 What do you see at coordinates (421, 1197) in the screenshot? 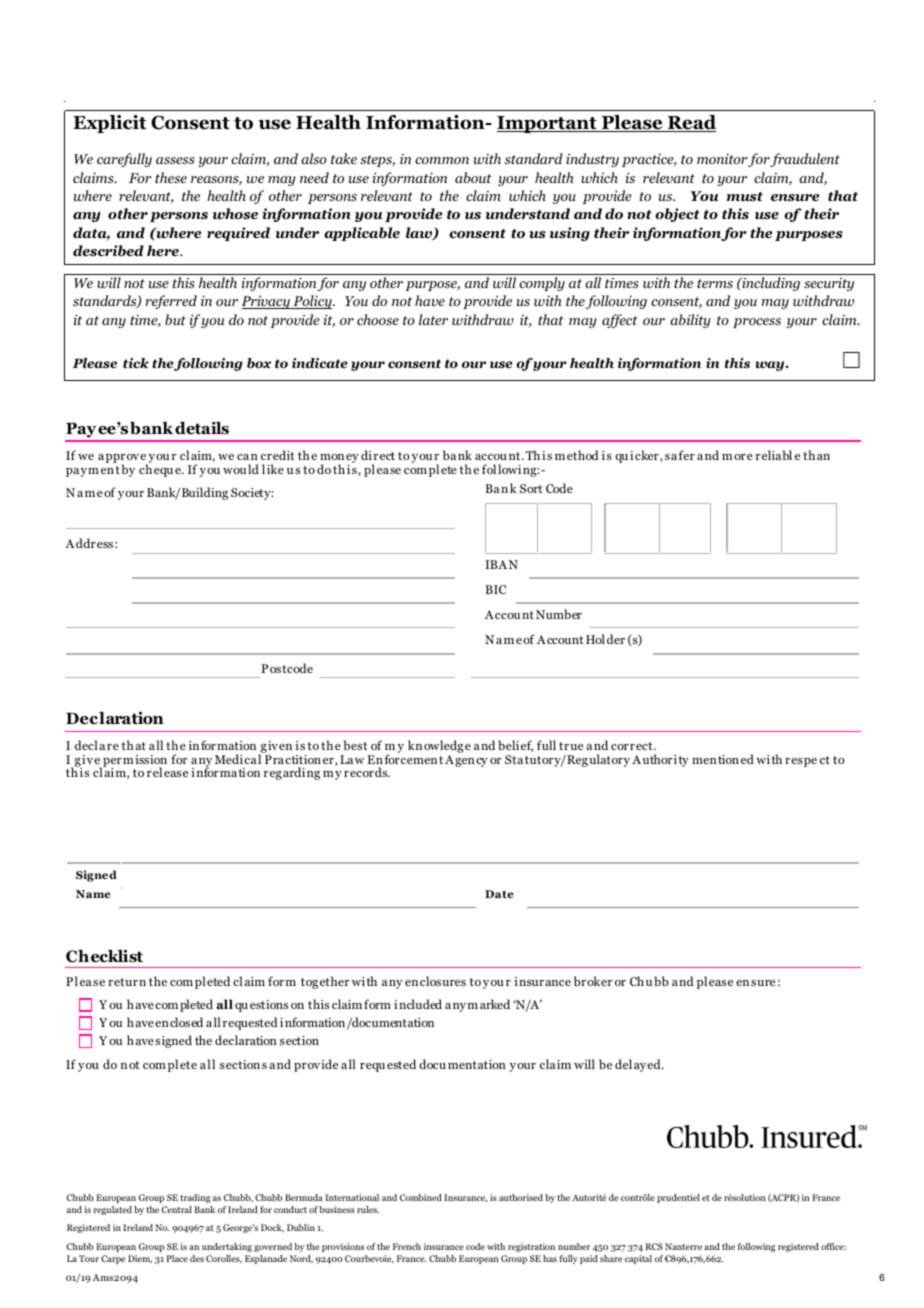
I see `Combined` at bounding box center [421, 1197].
